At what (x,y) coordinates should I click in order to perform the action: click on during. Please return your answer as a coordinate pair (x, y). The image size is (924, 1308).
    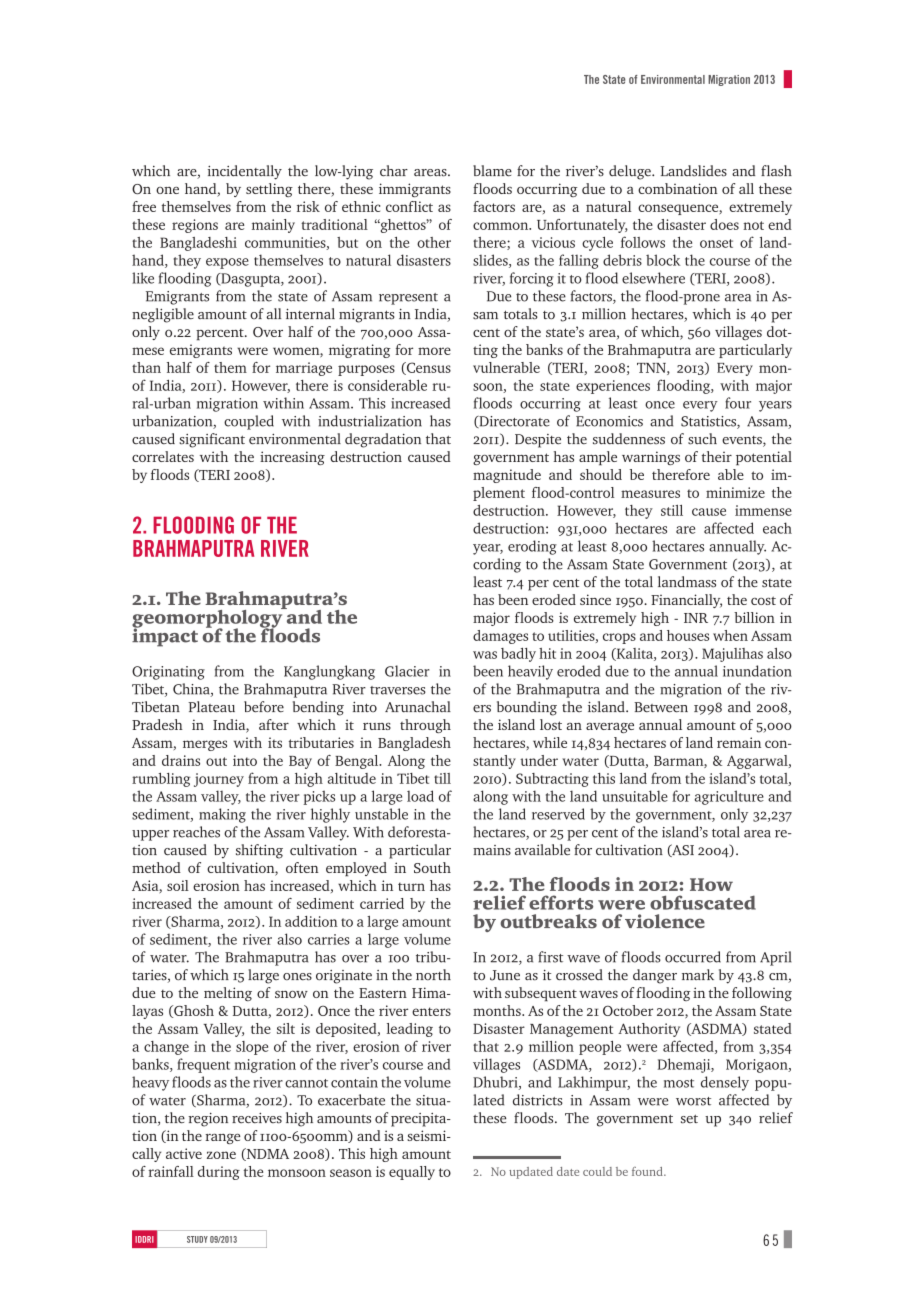
    Looking at the image, I should click on (219, 1173).
